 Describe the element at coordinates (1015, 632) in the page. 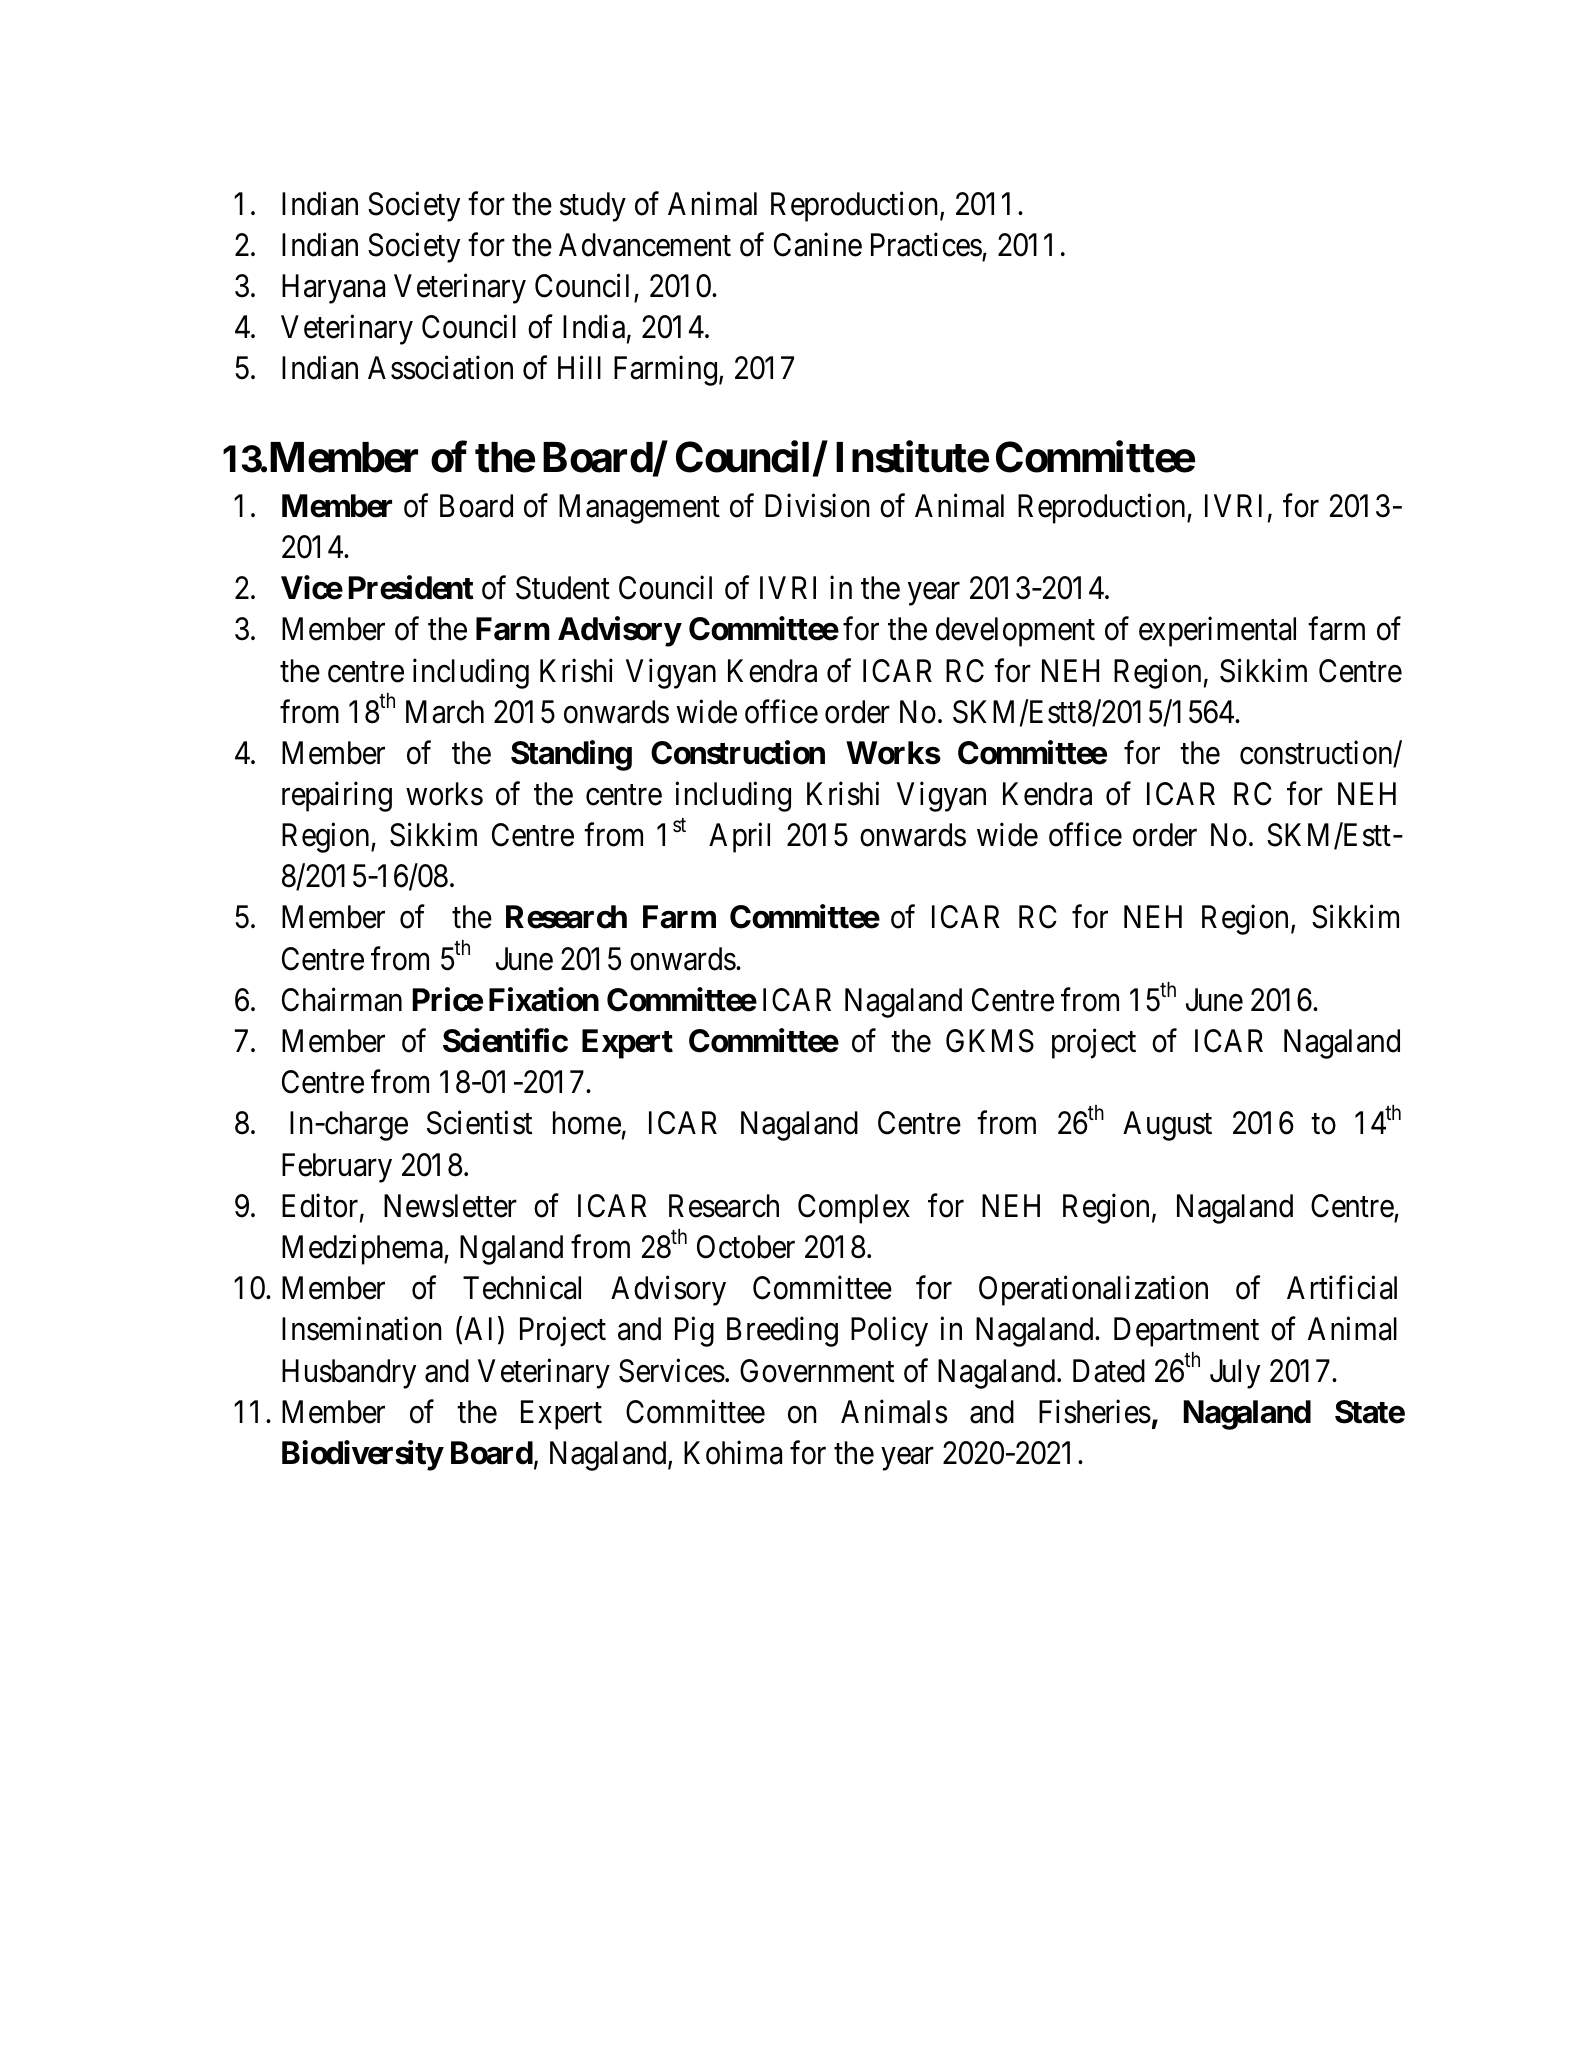

I see `development` at that location.
